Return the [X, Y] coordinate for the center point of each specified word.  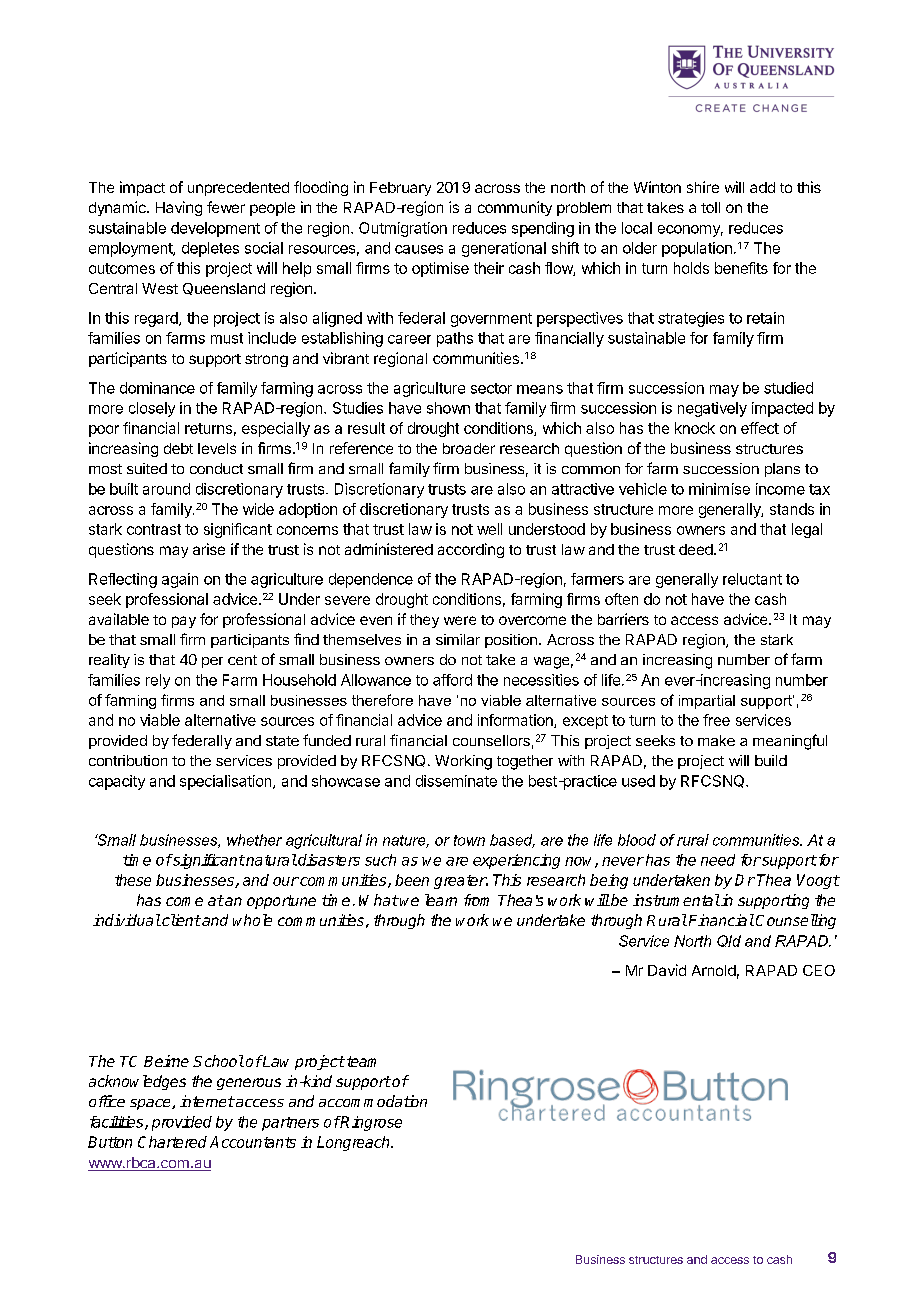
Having [179, 208]
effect [760, 428]
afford [452, 680]
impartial [707, 702]
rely [158, 681]
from [476, 900]
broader [469, 448]
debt [178, 448]
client [180, 920]
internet [207, 1101]
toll [710, 207]
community [515, 208]
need [718, 860]
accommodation [373, 1101]
